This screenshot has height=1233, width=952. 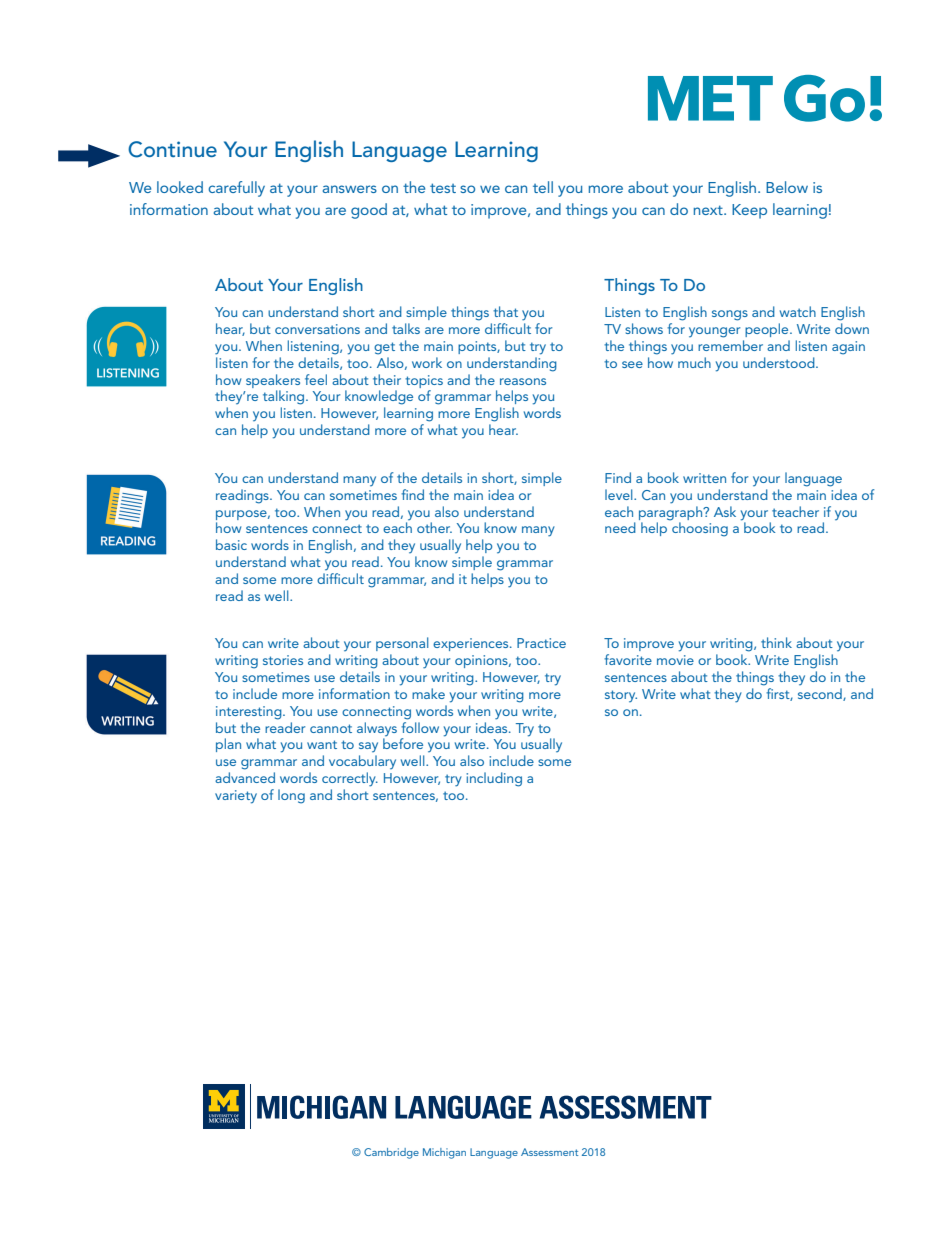 What do you see at coordinates (494, 779) in the screenshot?
I see `including` at bounding box center [494, 779].
